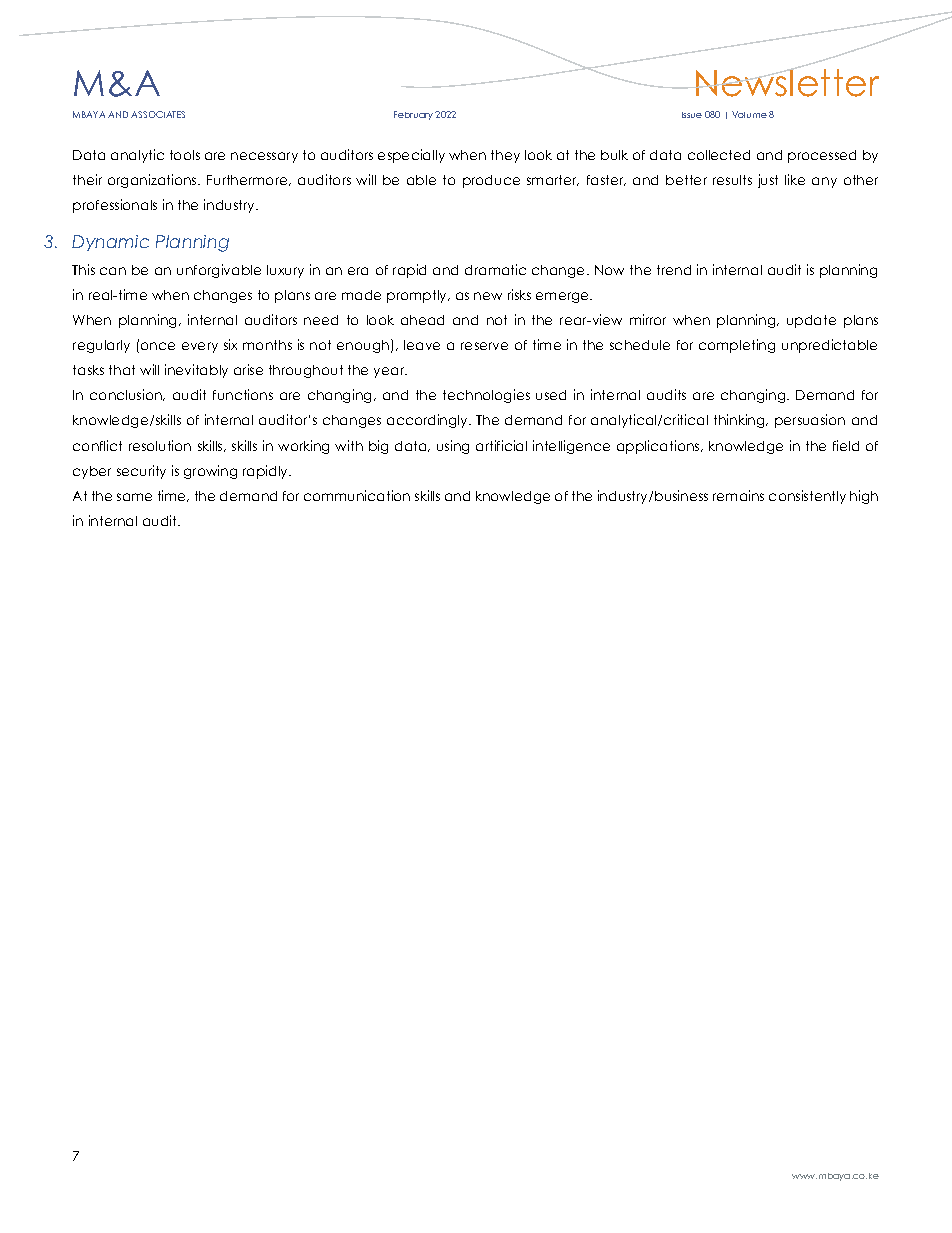 The width and height of the document is (952, 1233). Describe the element at coordinates (484, 346) in the document. I see `reserve` at that location.
